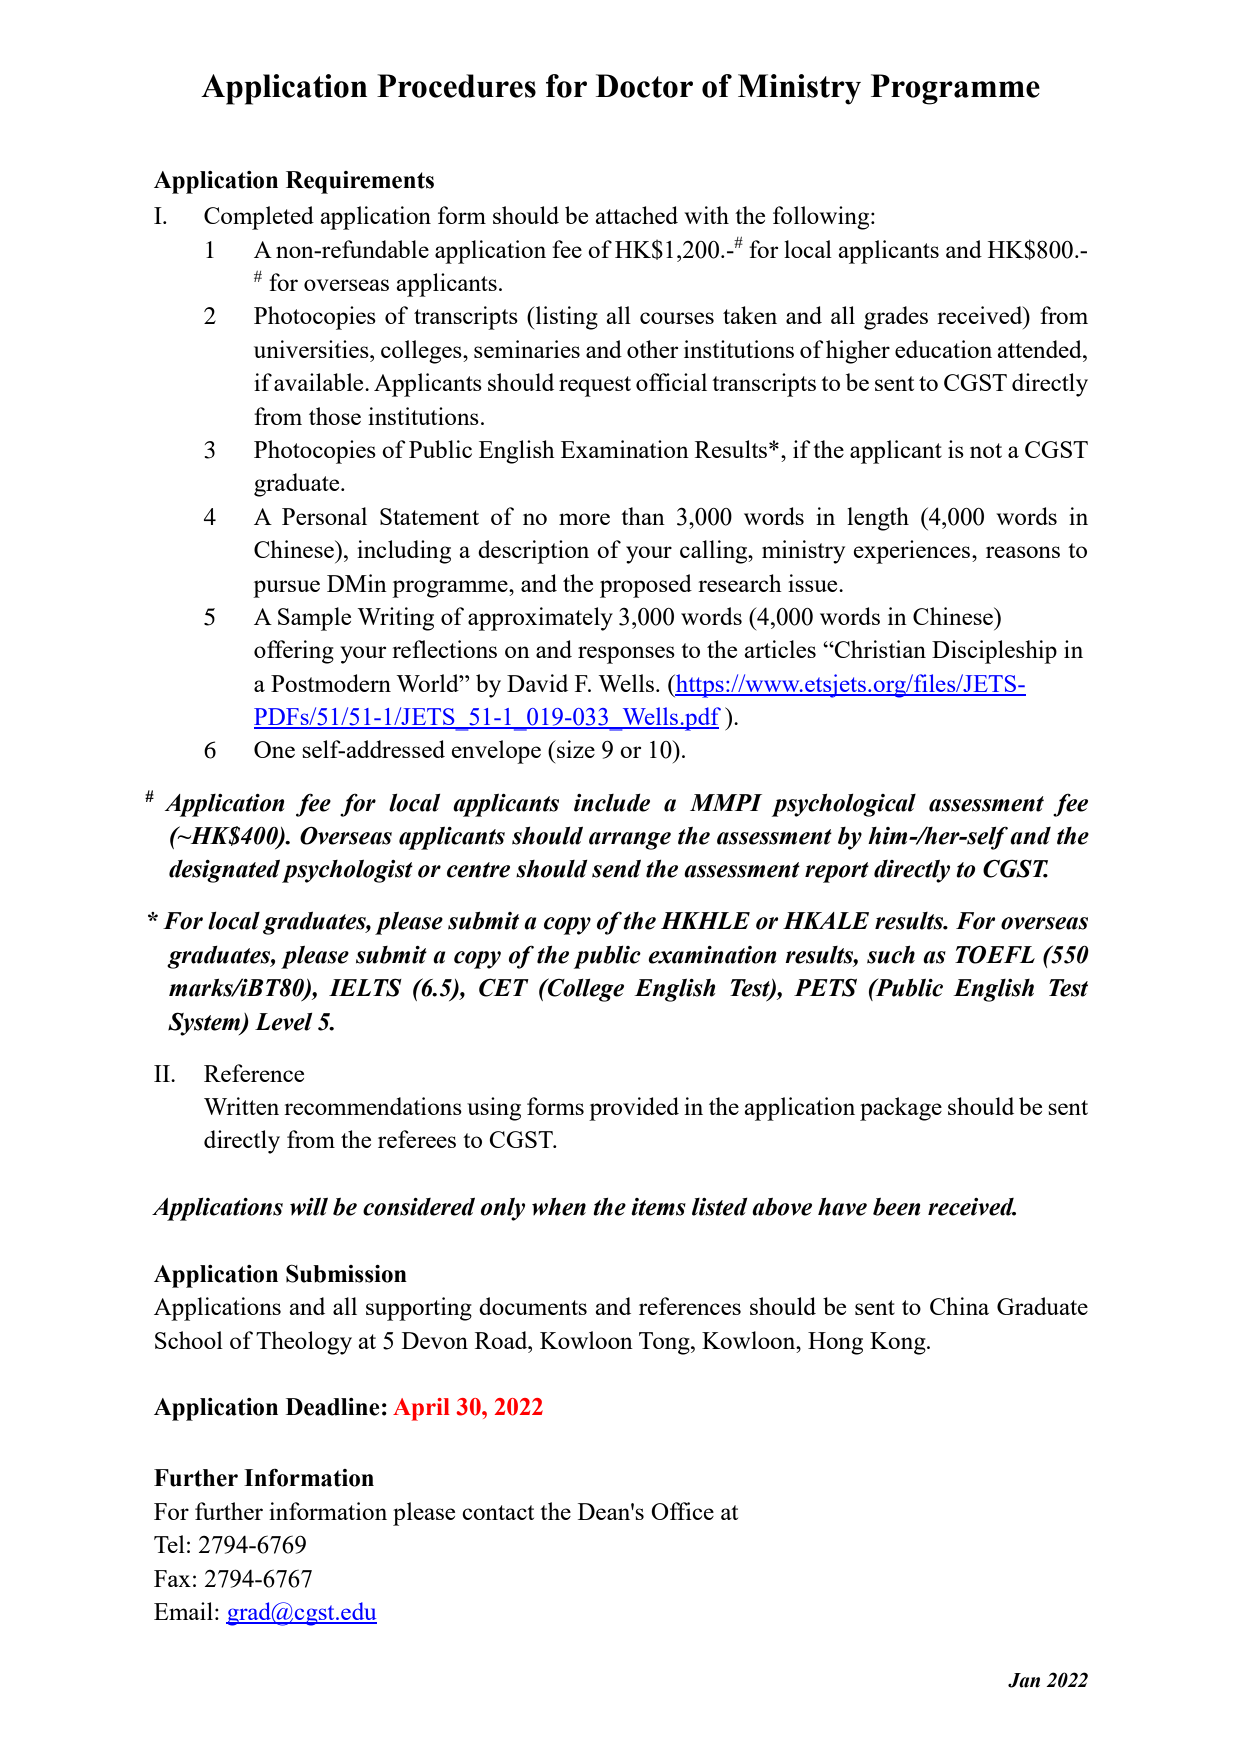 This image has height=1756, width=1242. What do you see at coordinates (626, 655) in the image?
I see `responses` at bounding box center [626, 655].
